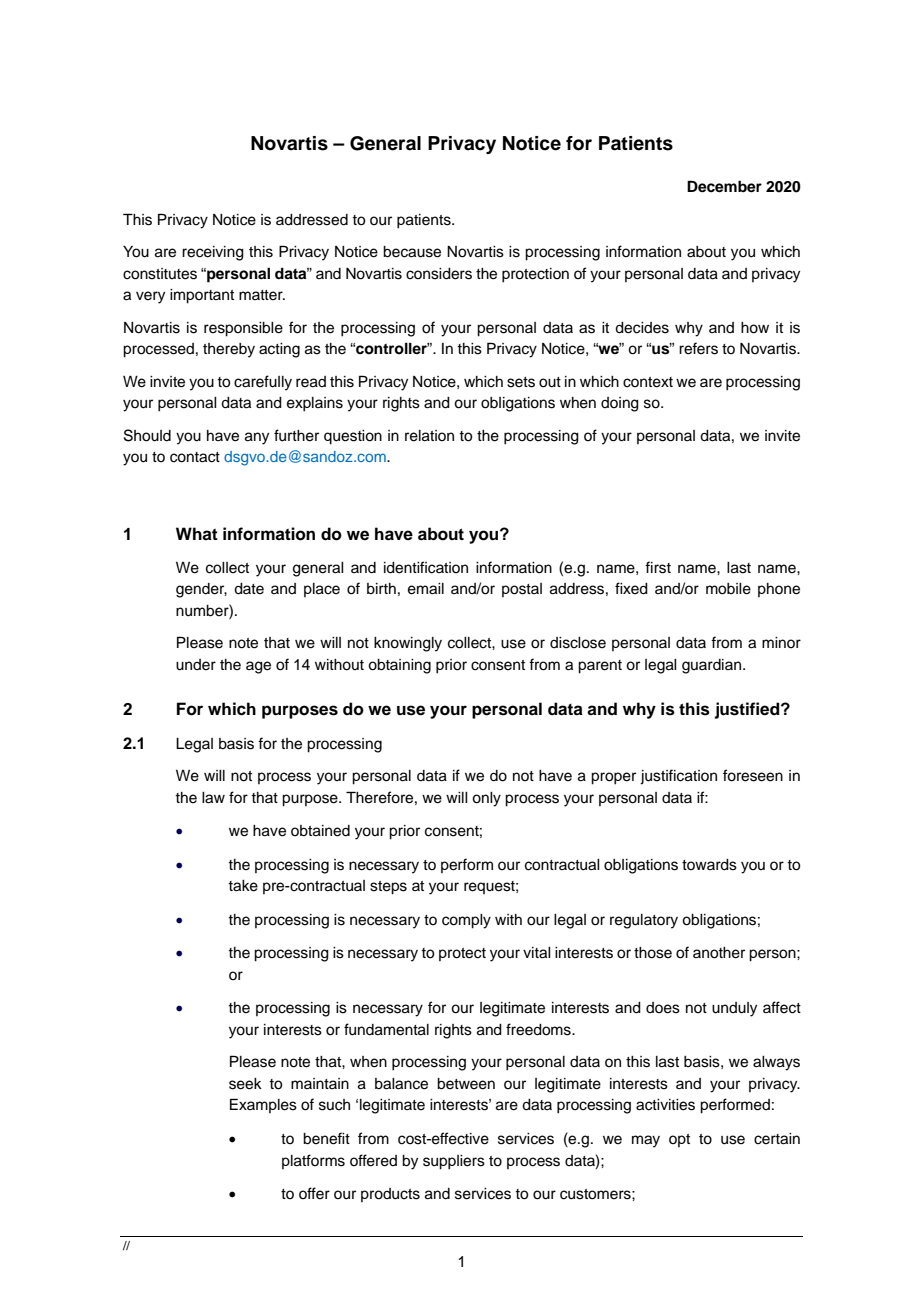  Describe the element at coordinates (412, 252) in the screenshot. I see `because` at that location.
